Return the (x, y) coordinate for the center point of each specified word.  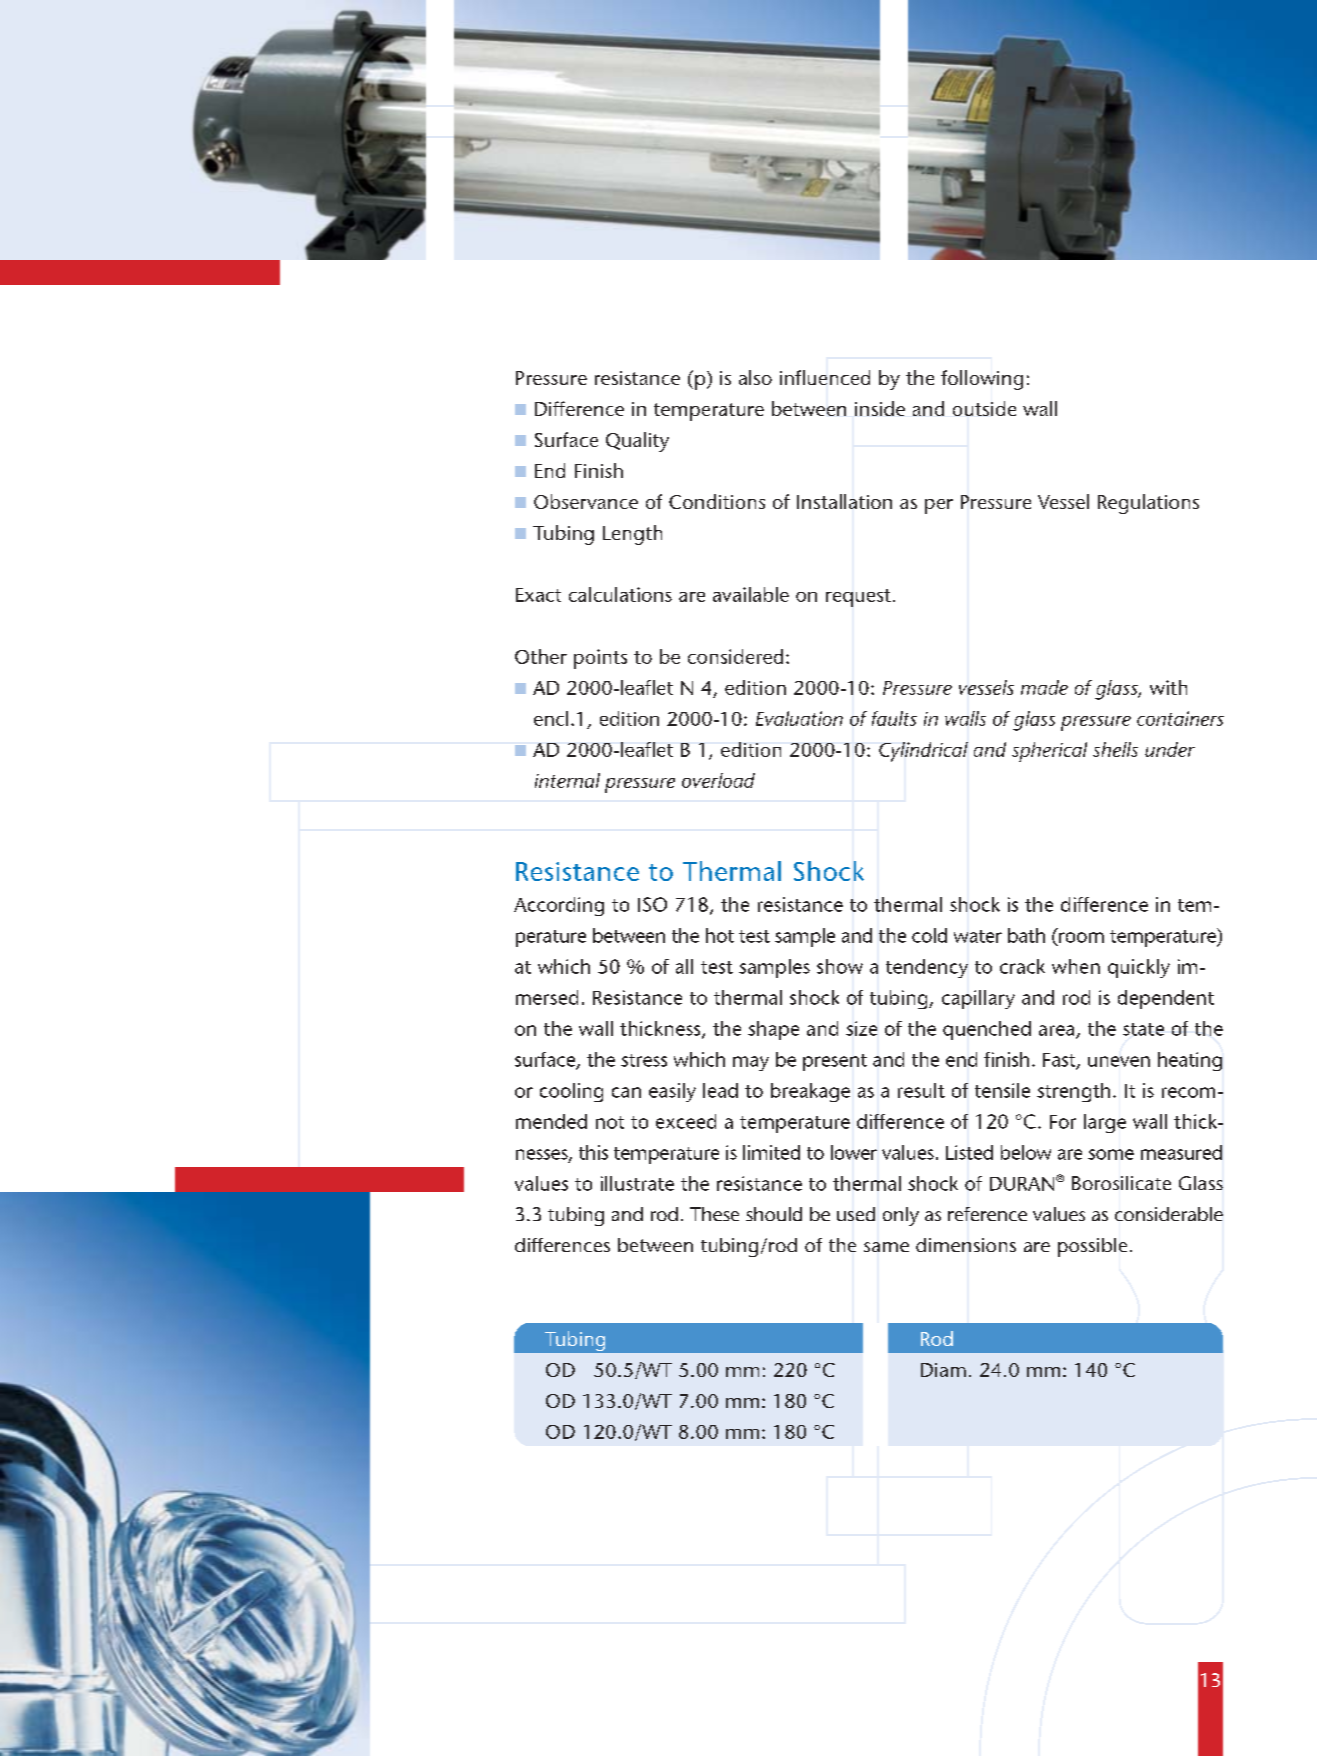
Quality (637, 442)
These (714, 1214)
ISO (652, 904)
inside (880, 408)
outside (984, 408)
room (1081, 937)
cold (929, 935)
